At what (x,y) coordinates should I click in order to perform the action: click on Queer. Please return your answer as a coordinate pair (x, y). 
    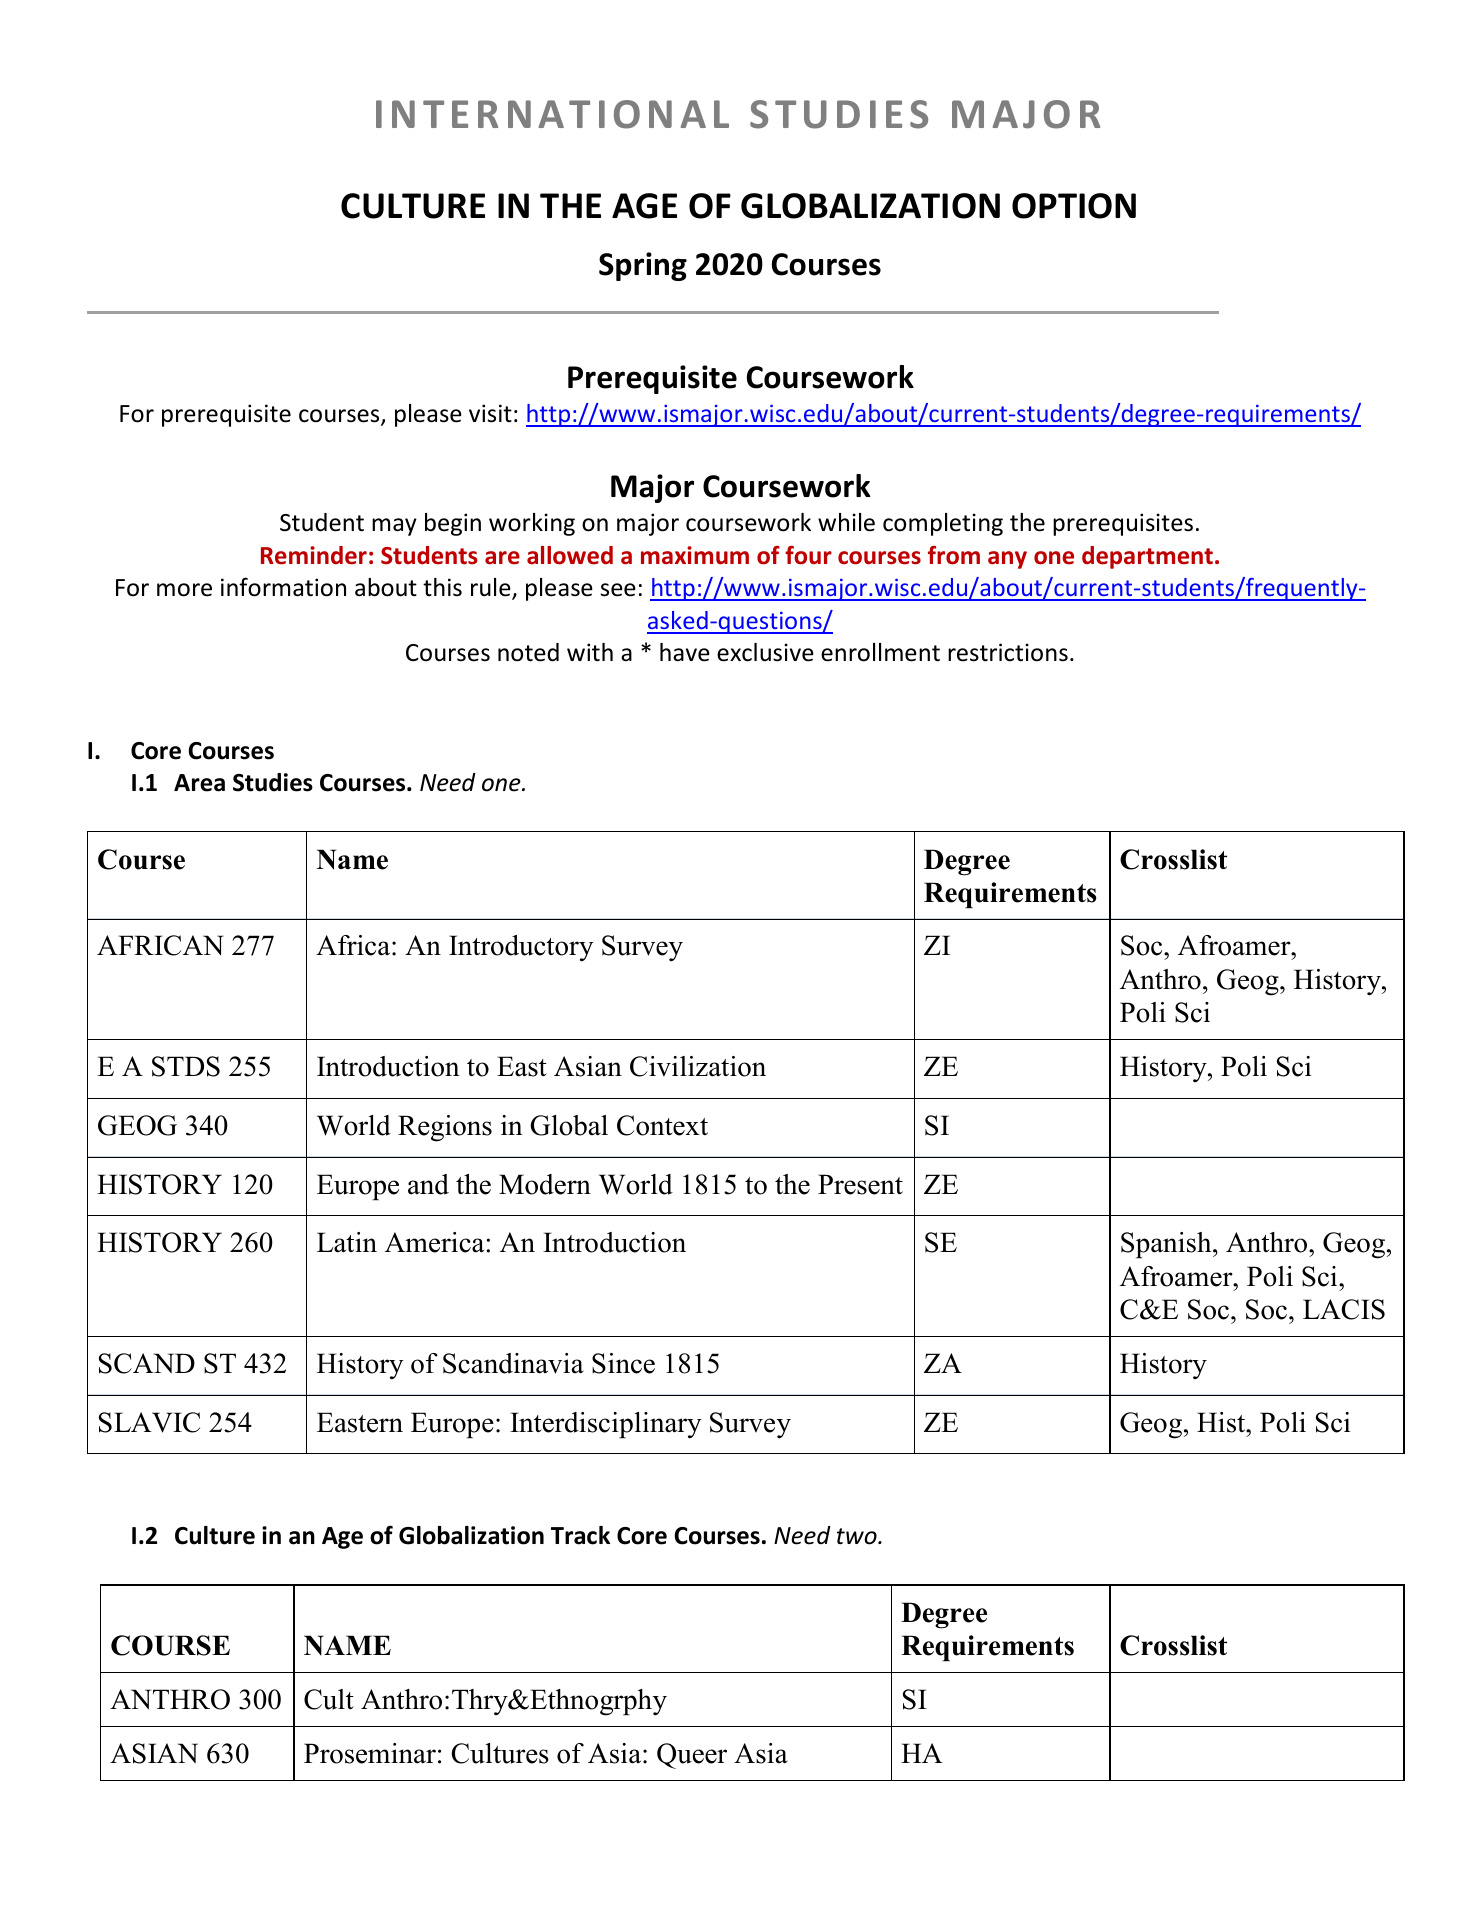
    Looking at the image, I should click on (692, 1756).
